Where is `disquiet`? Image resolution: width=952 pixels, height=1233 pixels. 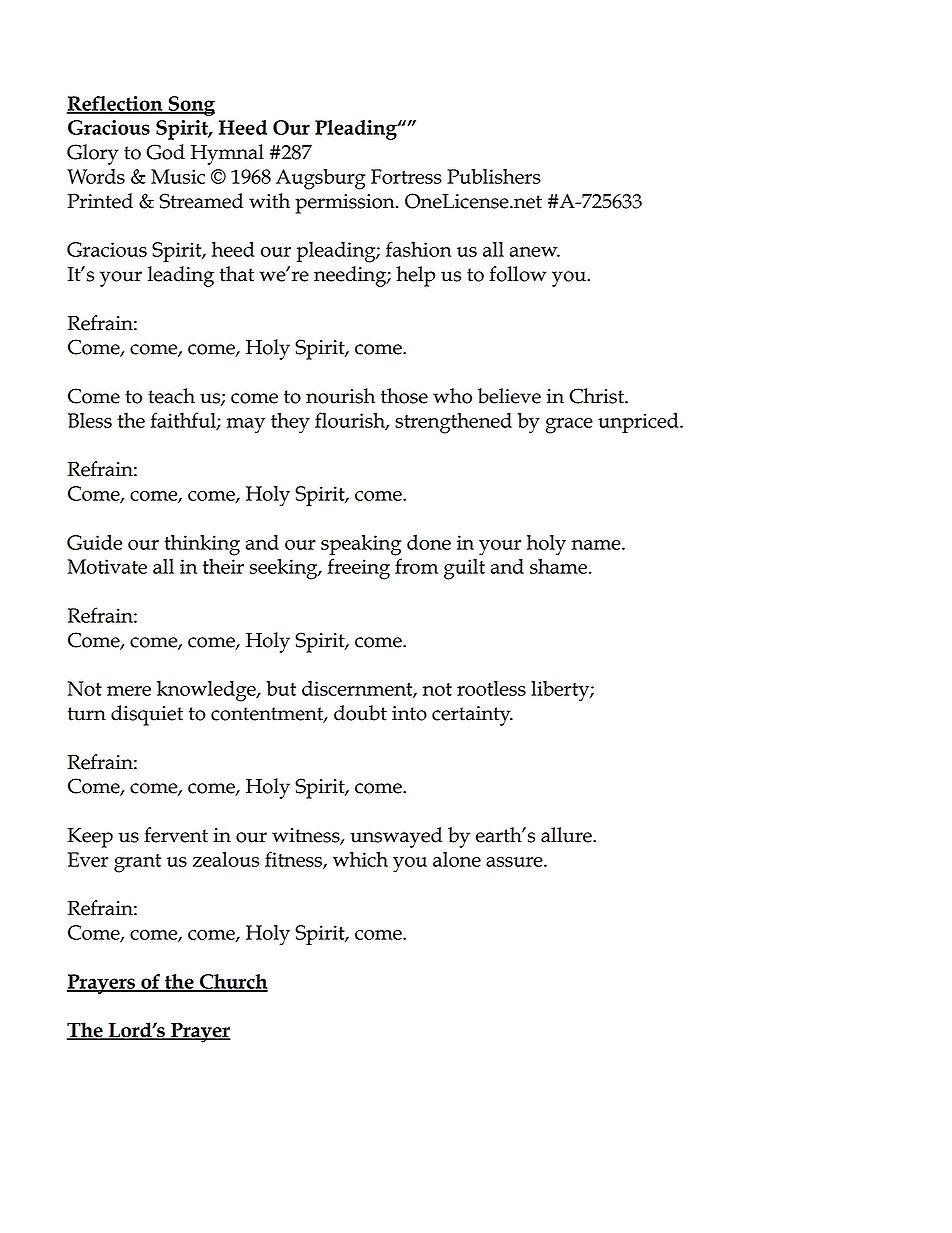 disquiet is located at coordinates (147, 715).
